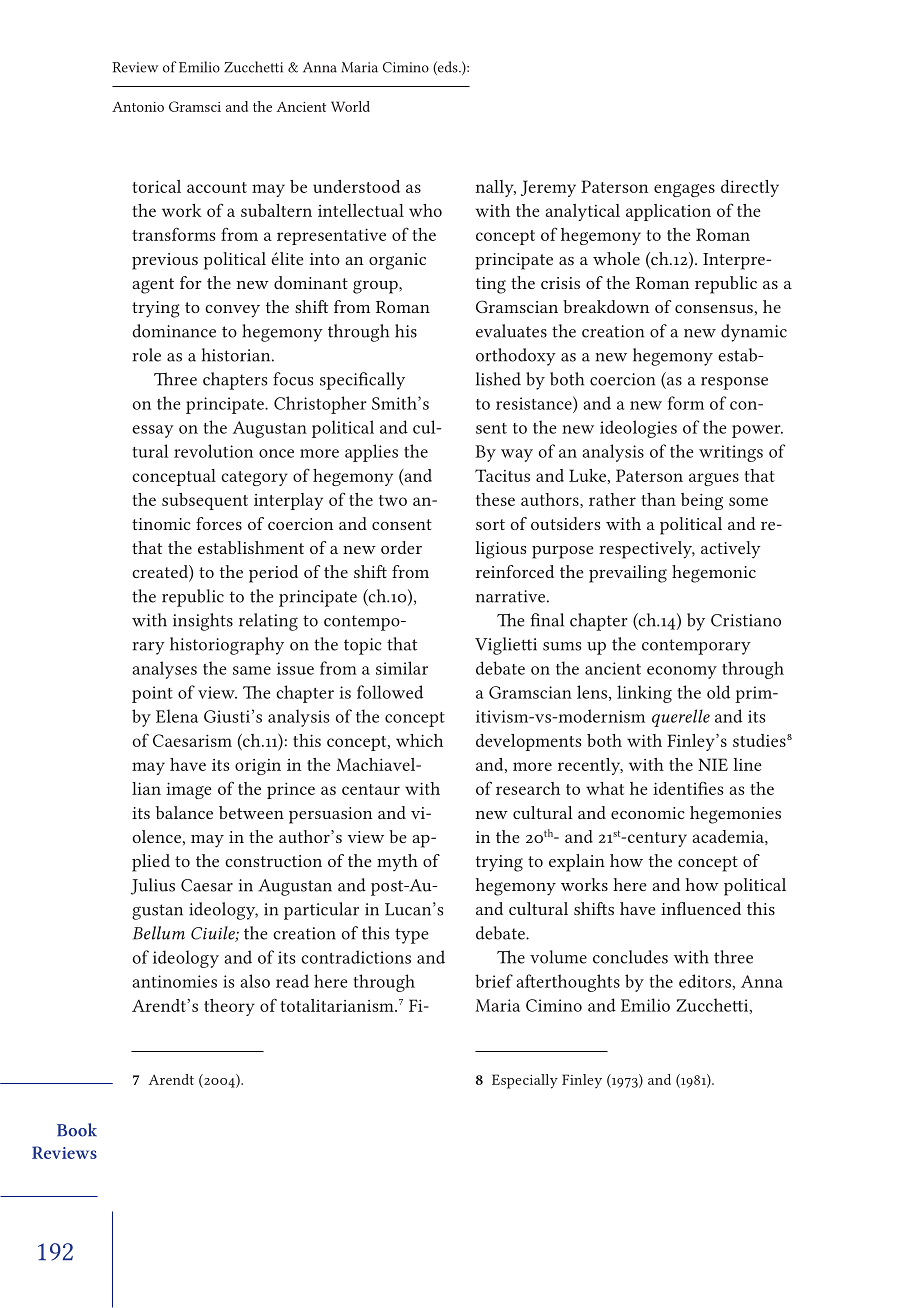  I want to click on linking, so click(644, 694).
